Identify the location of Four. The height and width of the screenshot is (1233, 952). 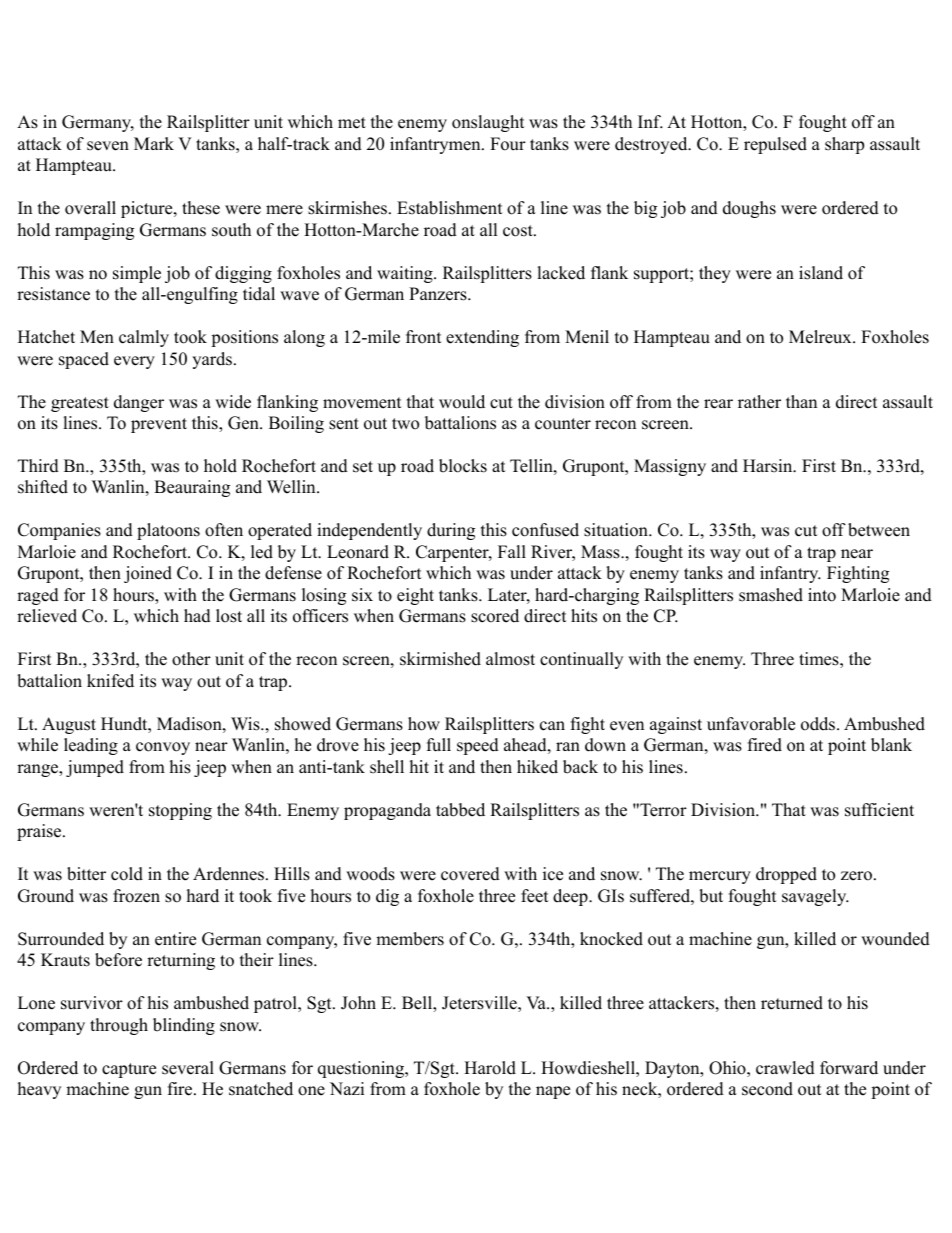
(508, 144).
